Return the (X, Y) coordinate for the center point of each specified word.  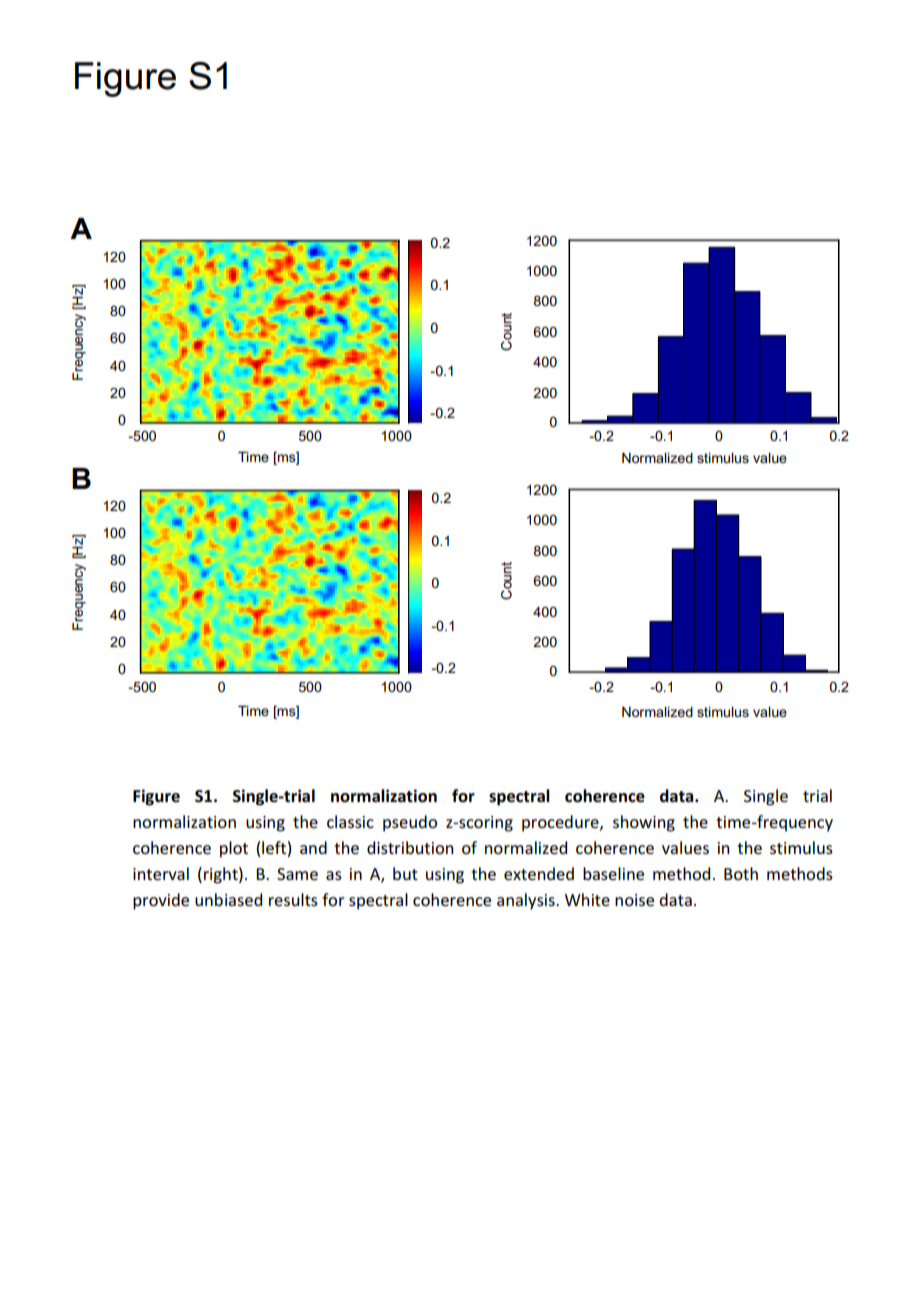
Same (297, 874)
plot (234, 849)
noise (634, 900)
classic (350, 821)
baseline (613, 873)
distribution (410, 847)
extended (539, 873)
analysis (527, 901)
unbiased (228, 899)
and (313, 847)
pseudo (410, 823)
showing (644, 823)
